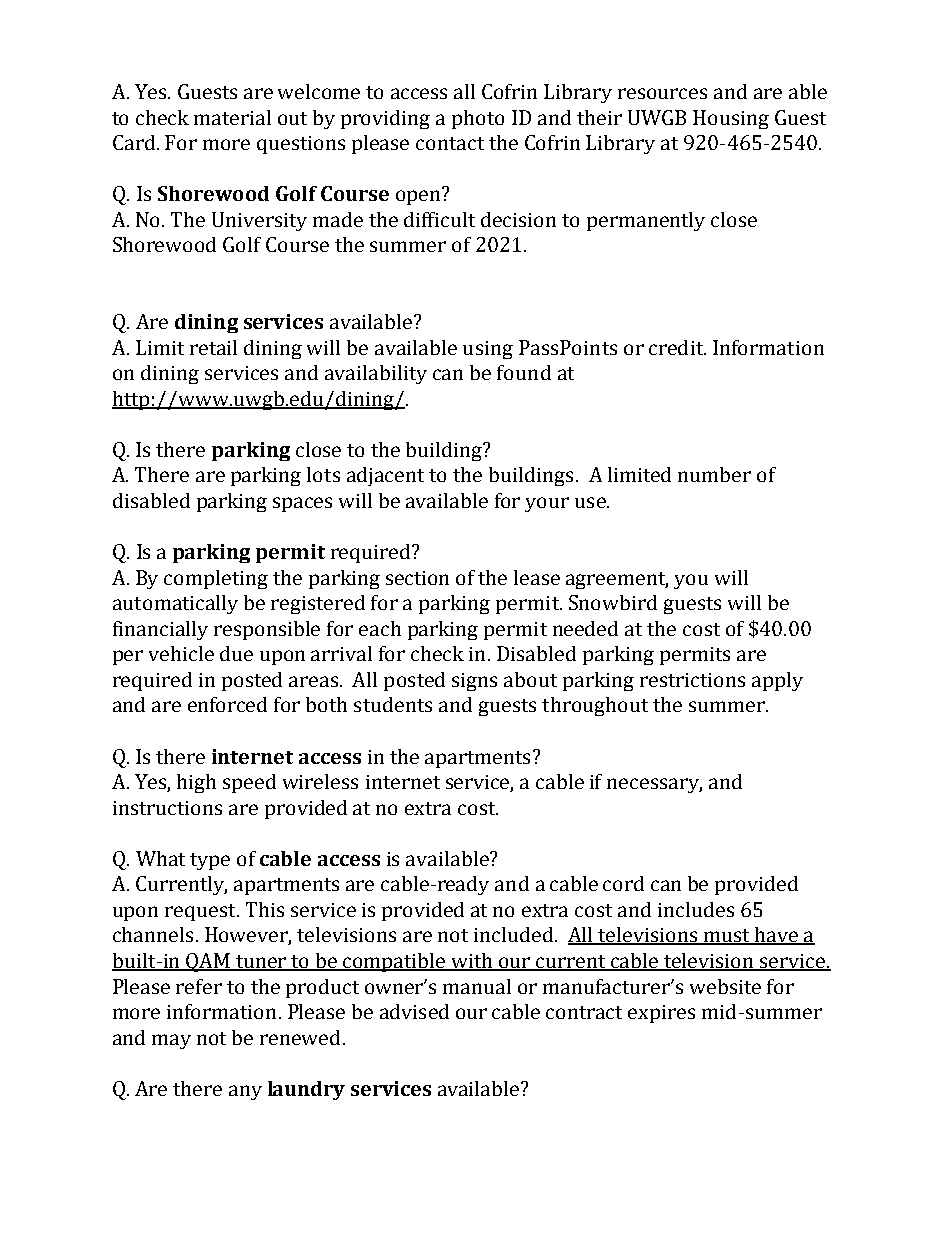 The width and height of the page is (952, 1233). Describe the element at coordinates (662, 93) in the page. I see `resources` at that location.
